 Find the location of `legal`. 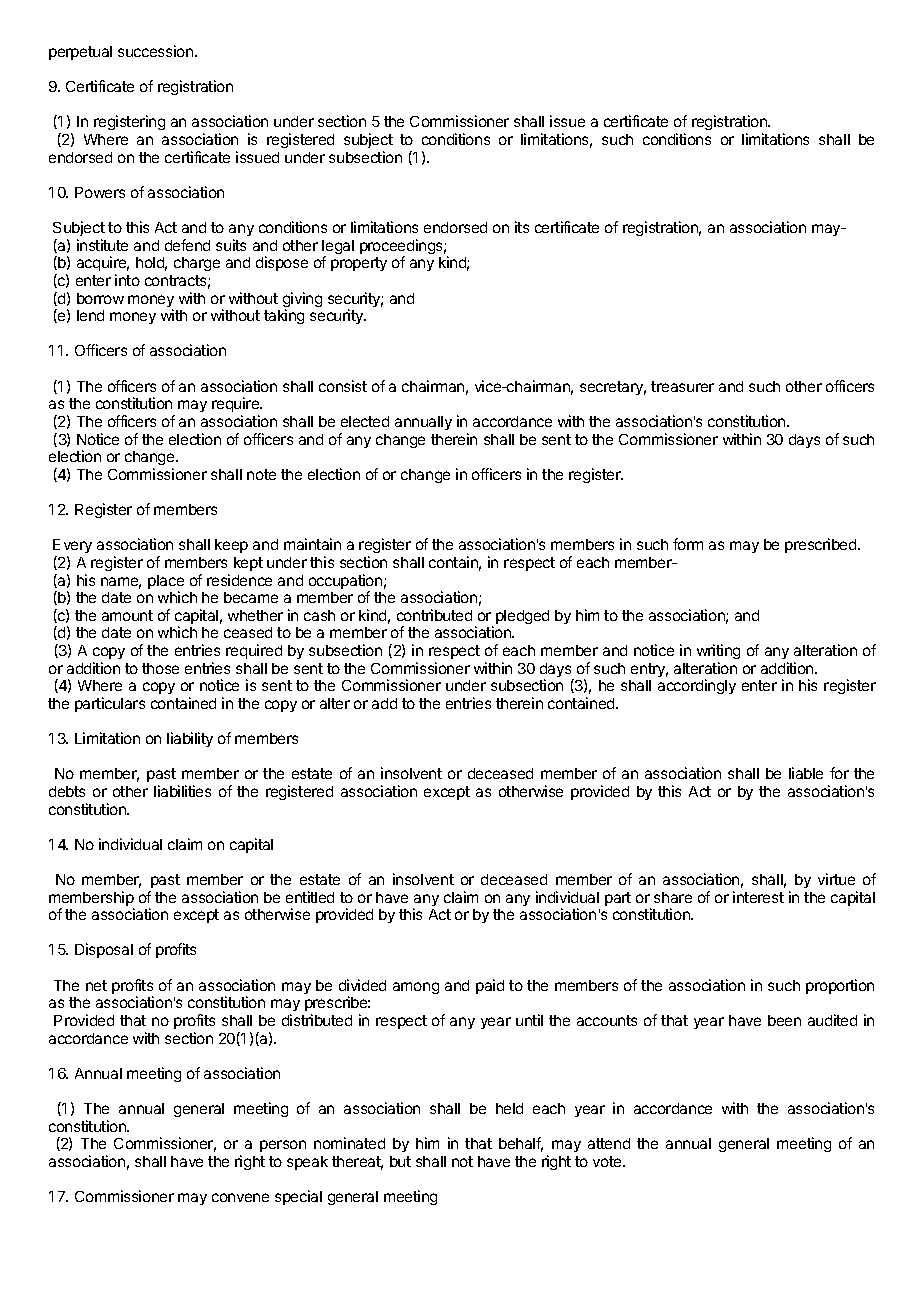

legal is located at coordinates (338, 248).
